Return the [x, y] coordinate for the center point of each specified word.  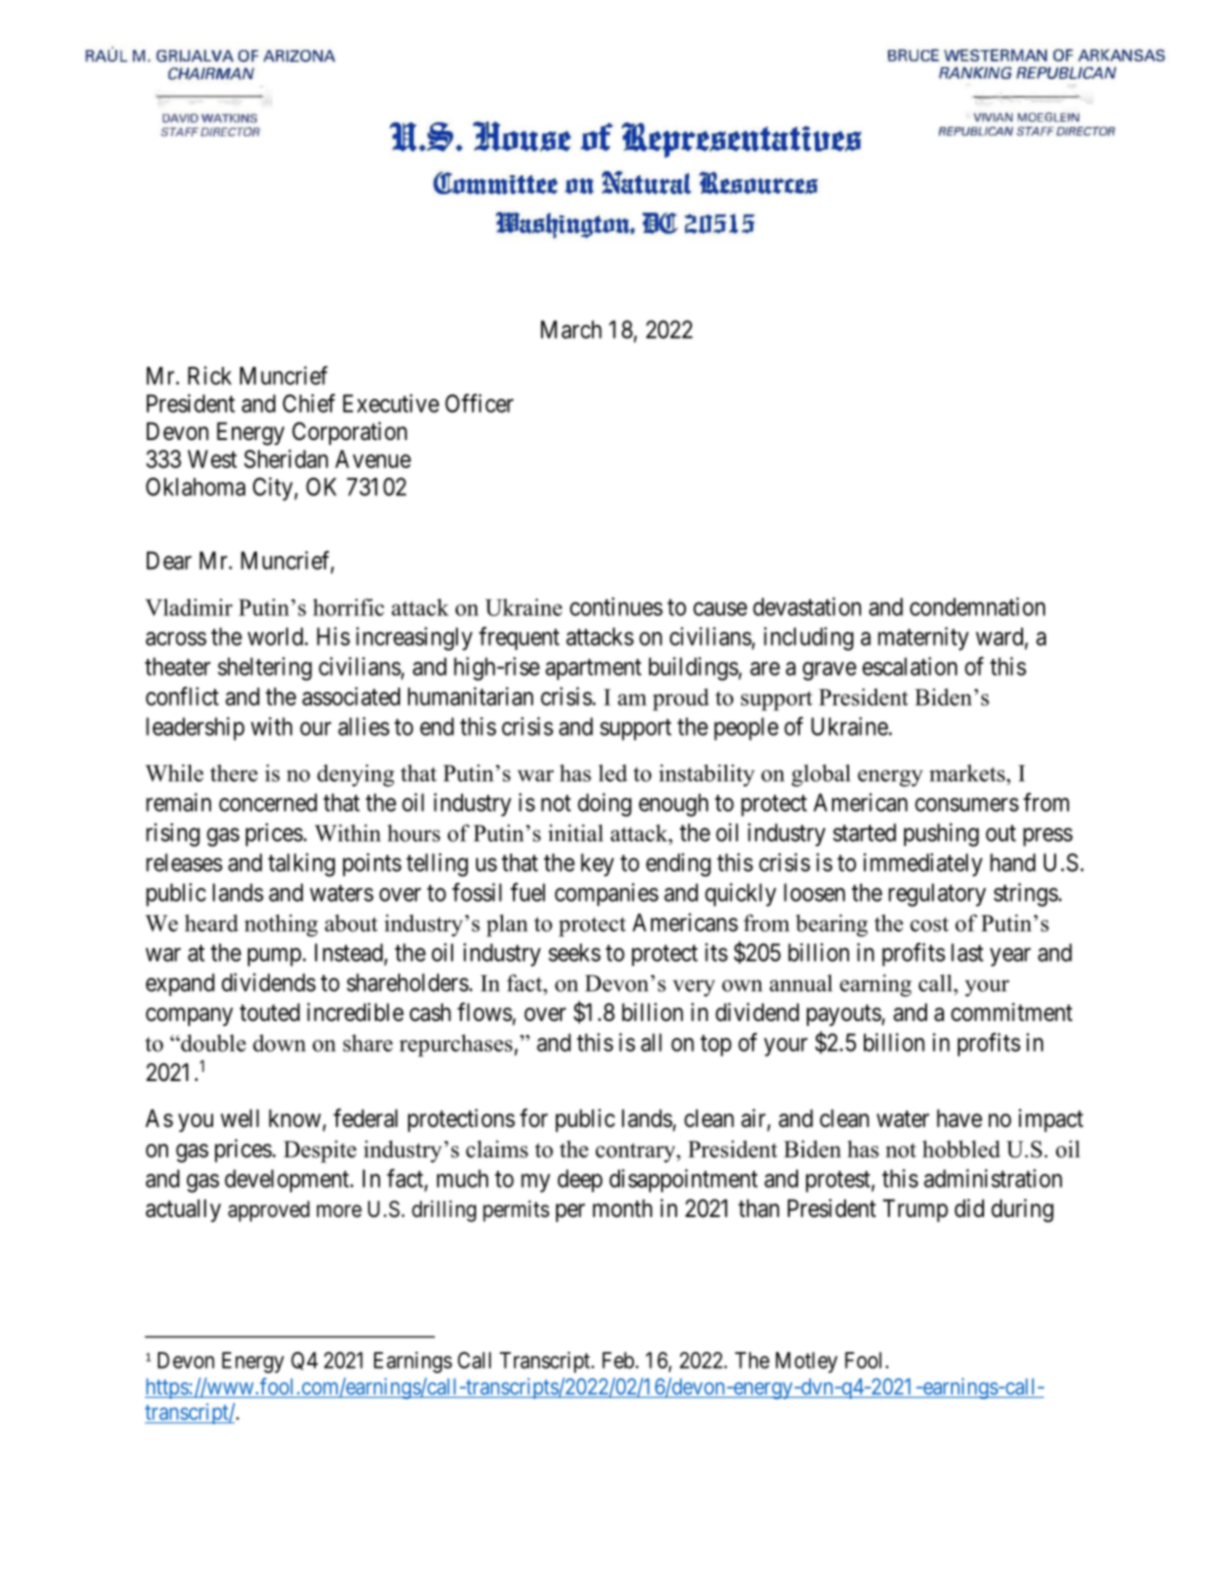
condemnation [977, 606]
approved [269, 1211]
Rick [210, 375]
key [597, 865]
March [571, 329]
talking [301, 865]
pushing [941, 835]
